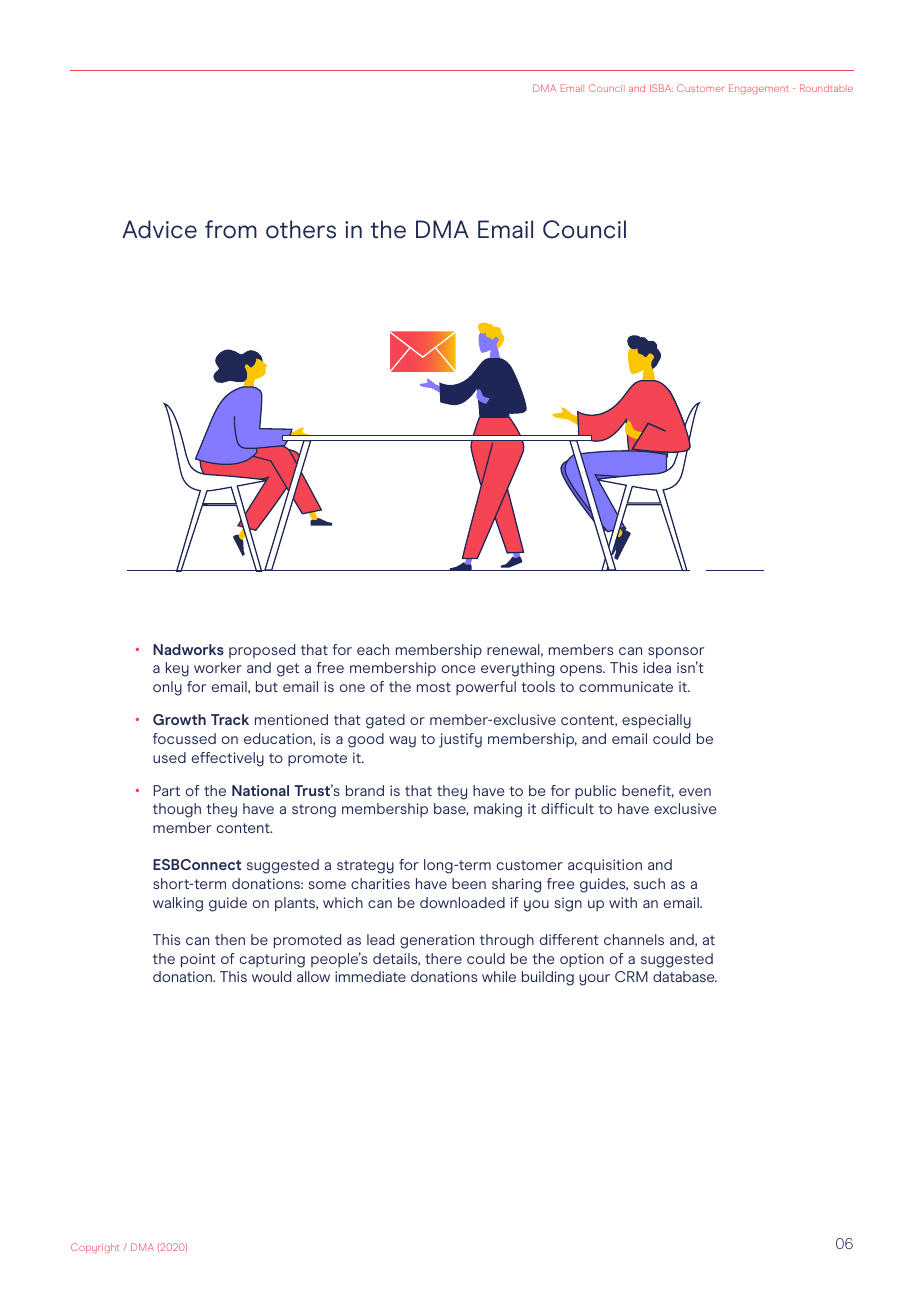 This document has width=924, height=1308. I want to click on Advice, so click(159, 229).
